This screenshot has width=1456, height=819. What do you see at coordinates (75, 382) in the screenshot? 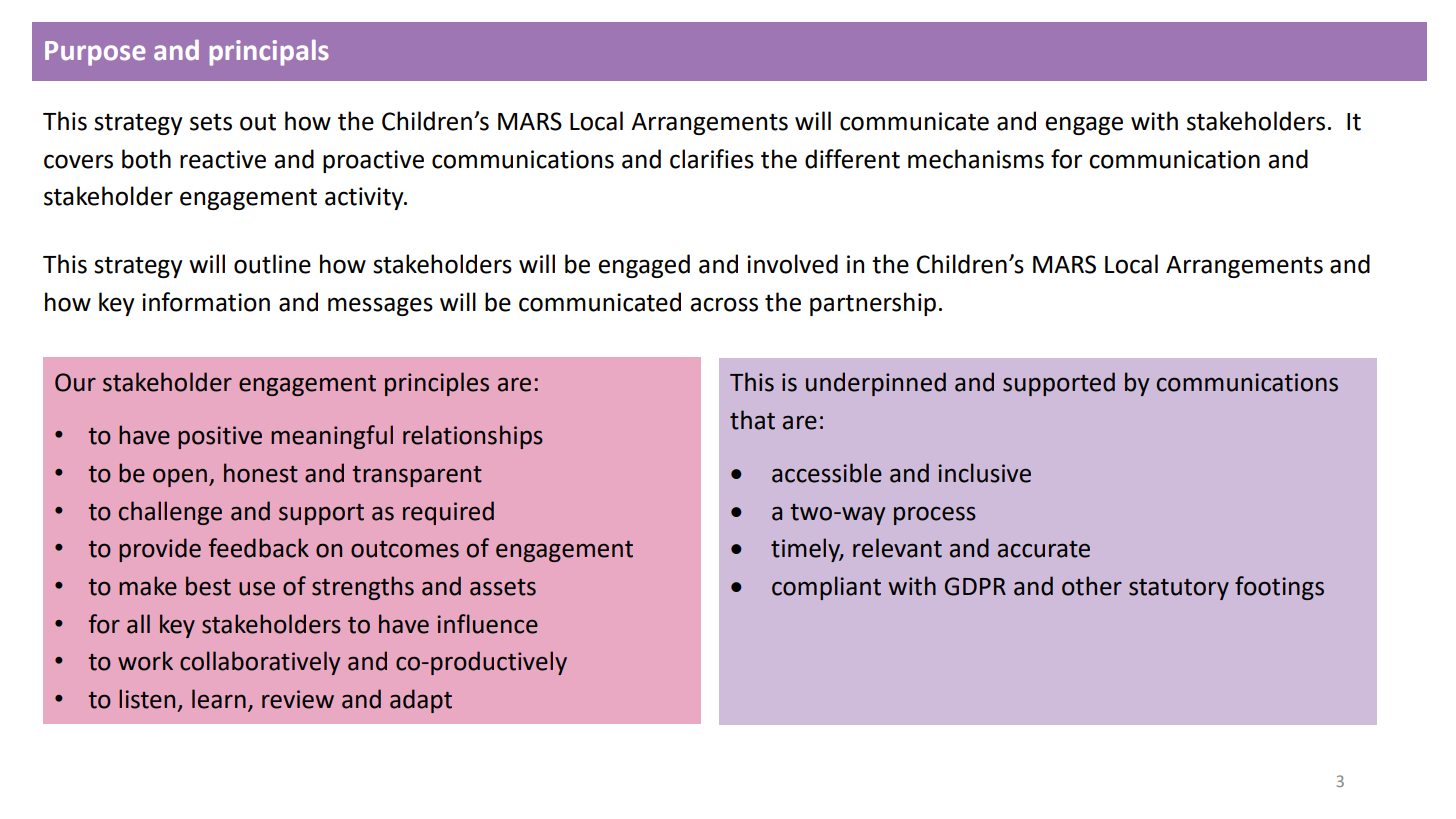
I see `Our` at bounding box center [75, 382].
